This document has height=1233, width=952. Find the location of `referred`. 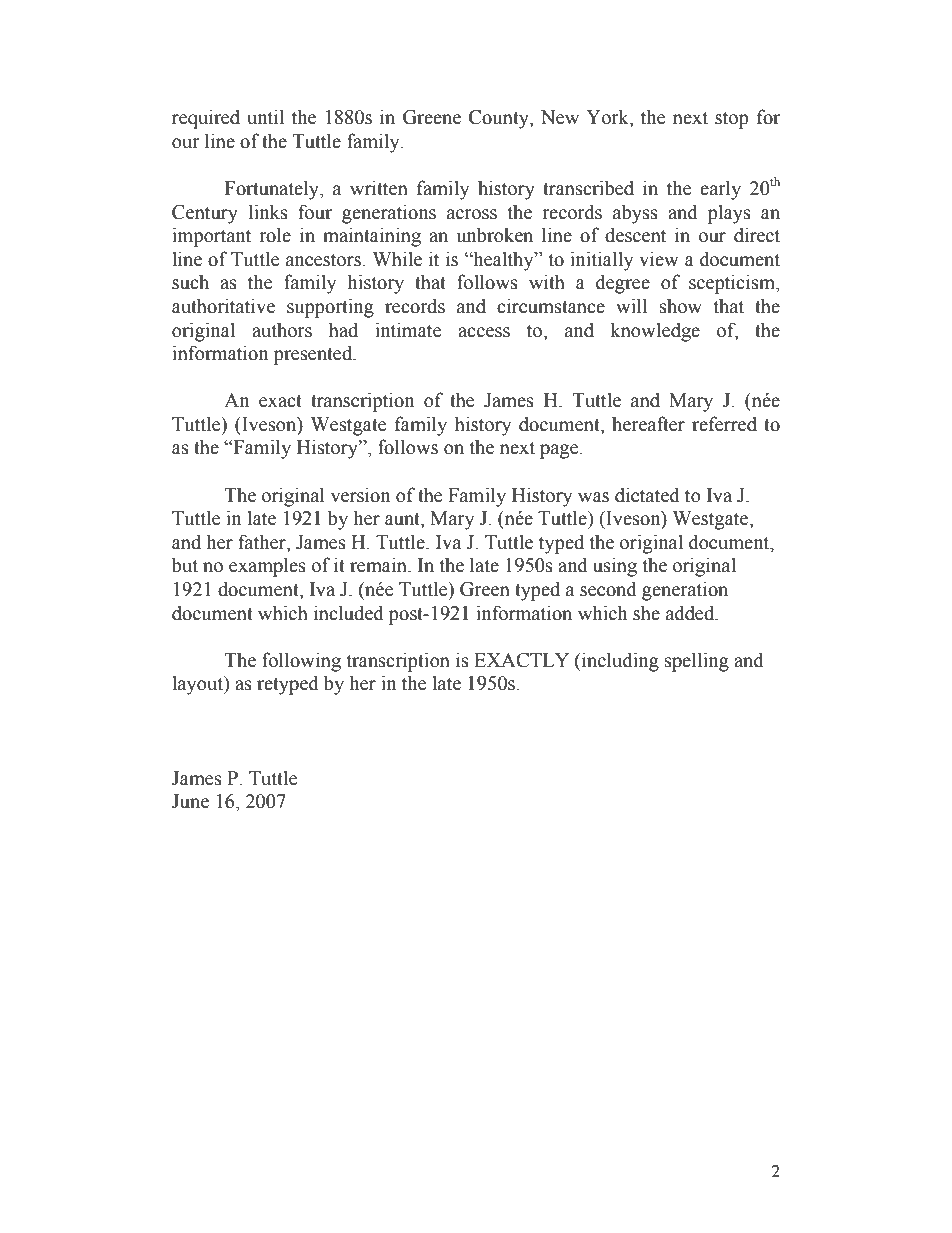

referred is located at coordinates (724, 424).
